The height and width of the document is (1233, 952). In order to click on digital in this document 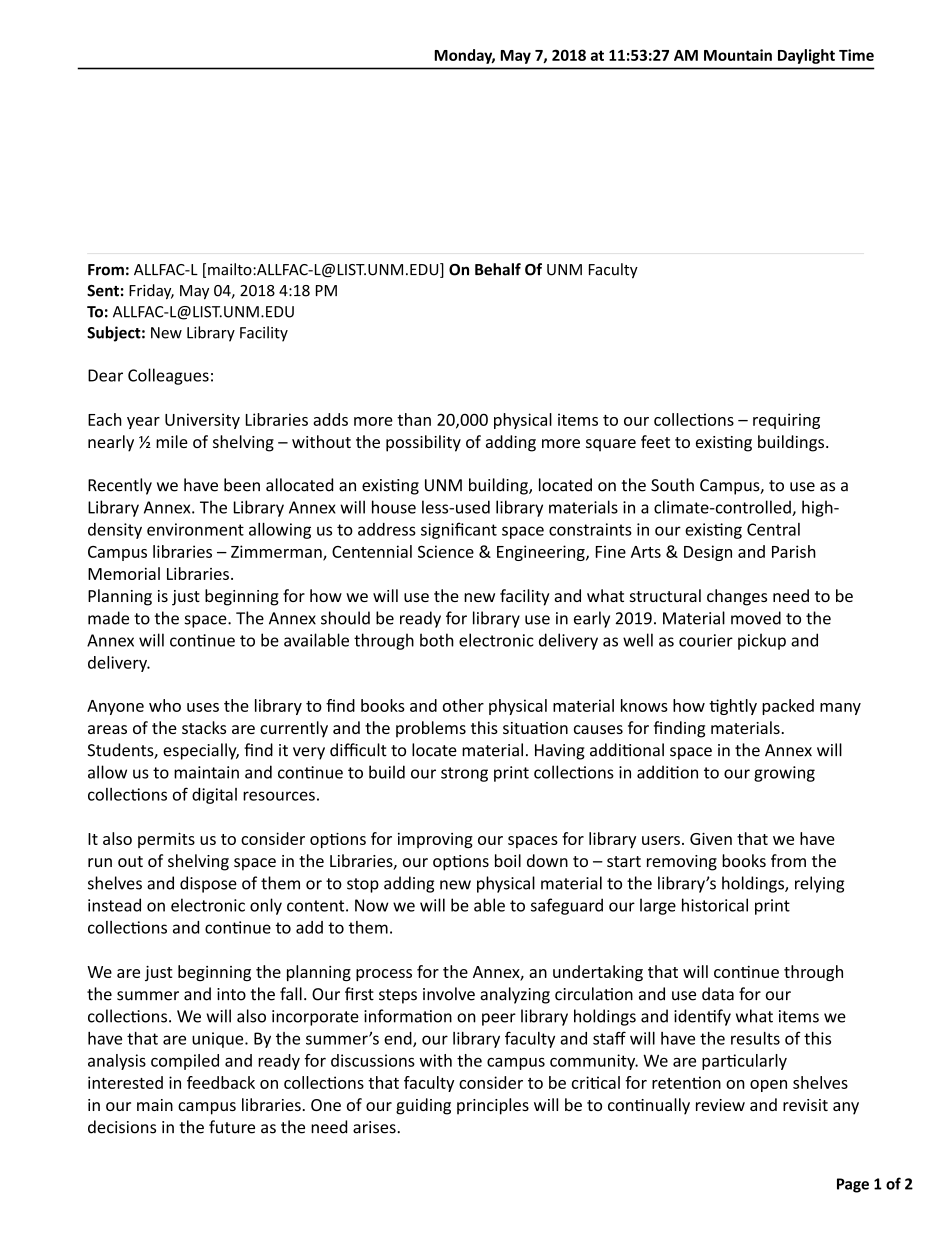, I will do `click(214, 796)`.
